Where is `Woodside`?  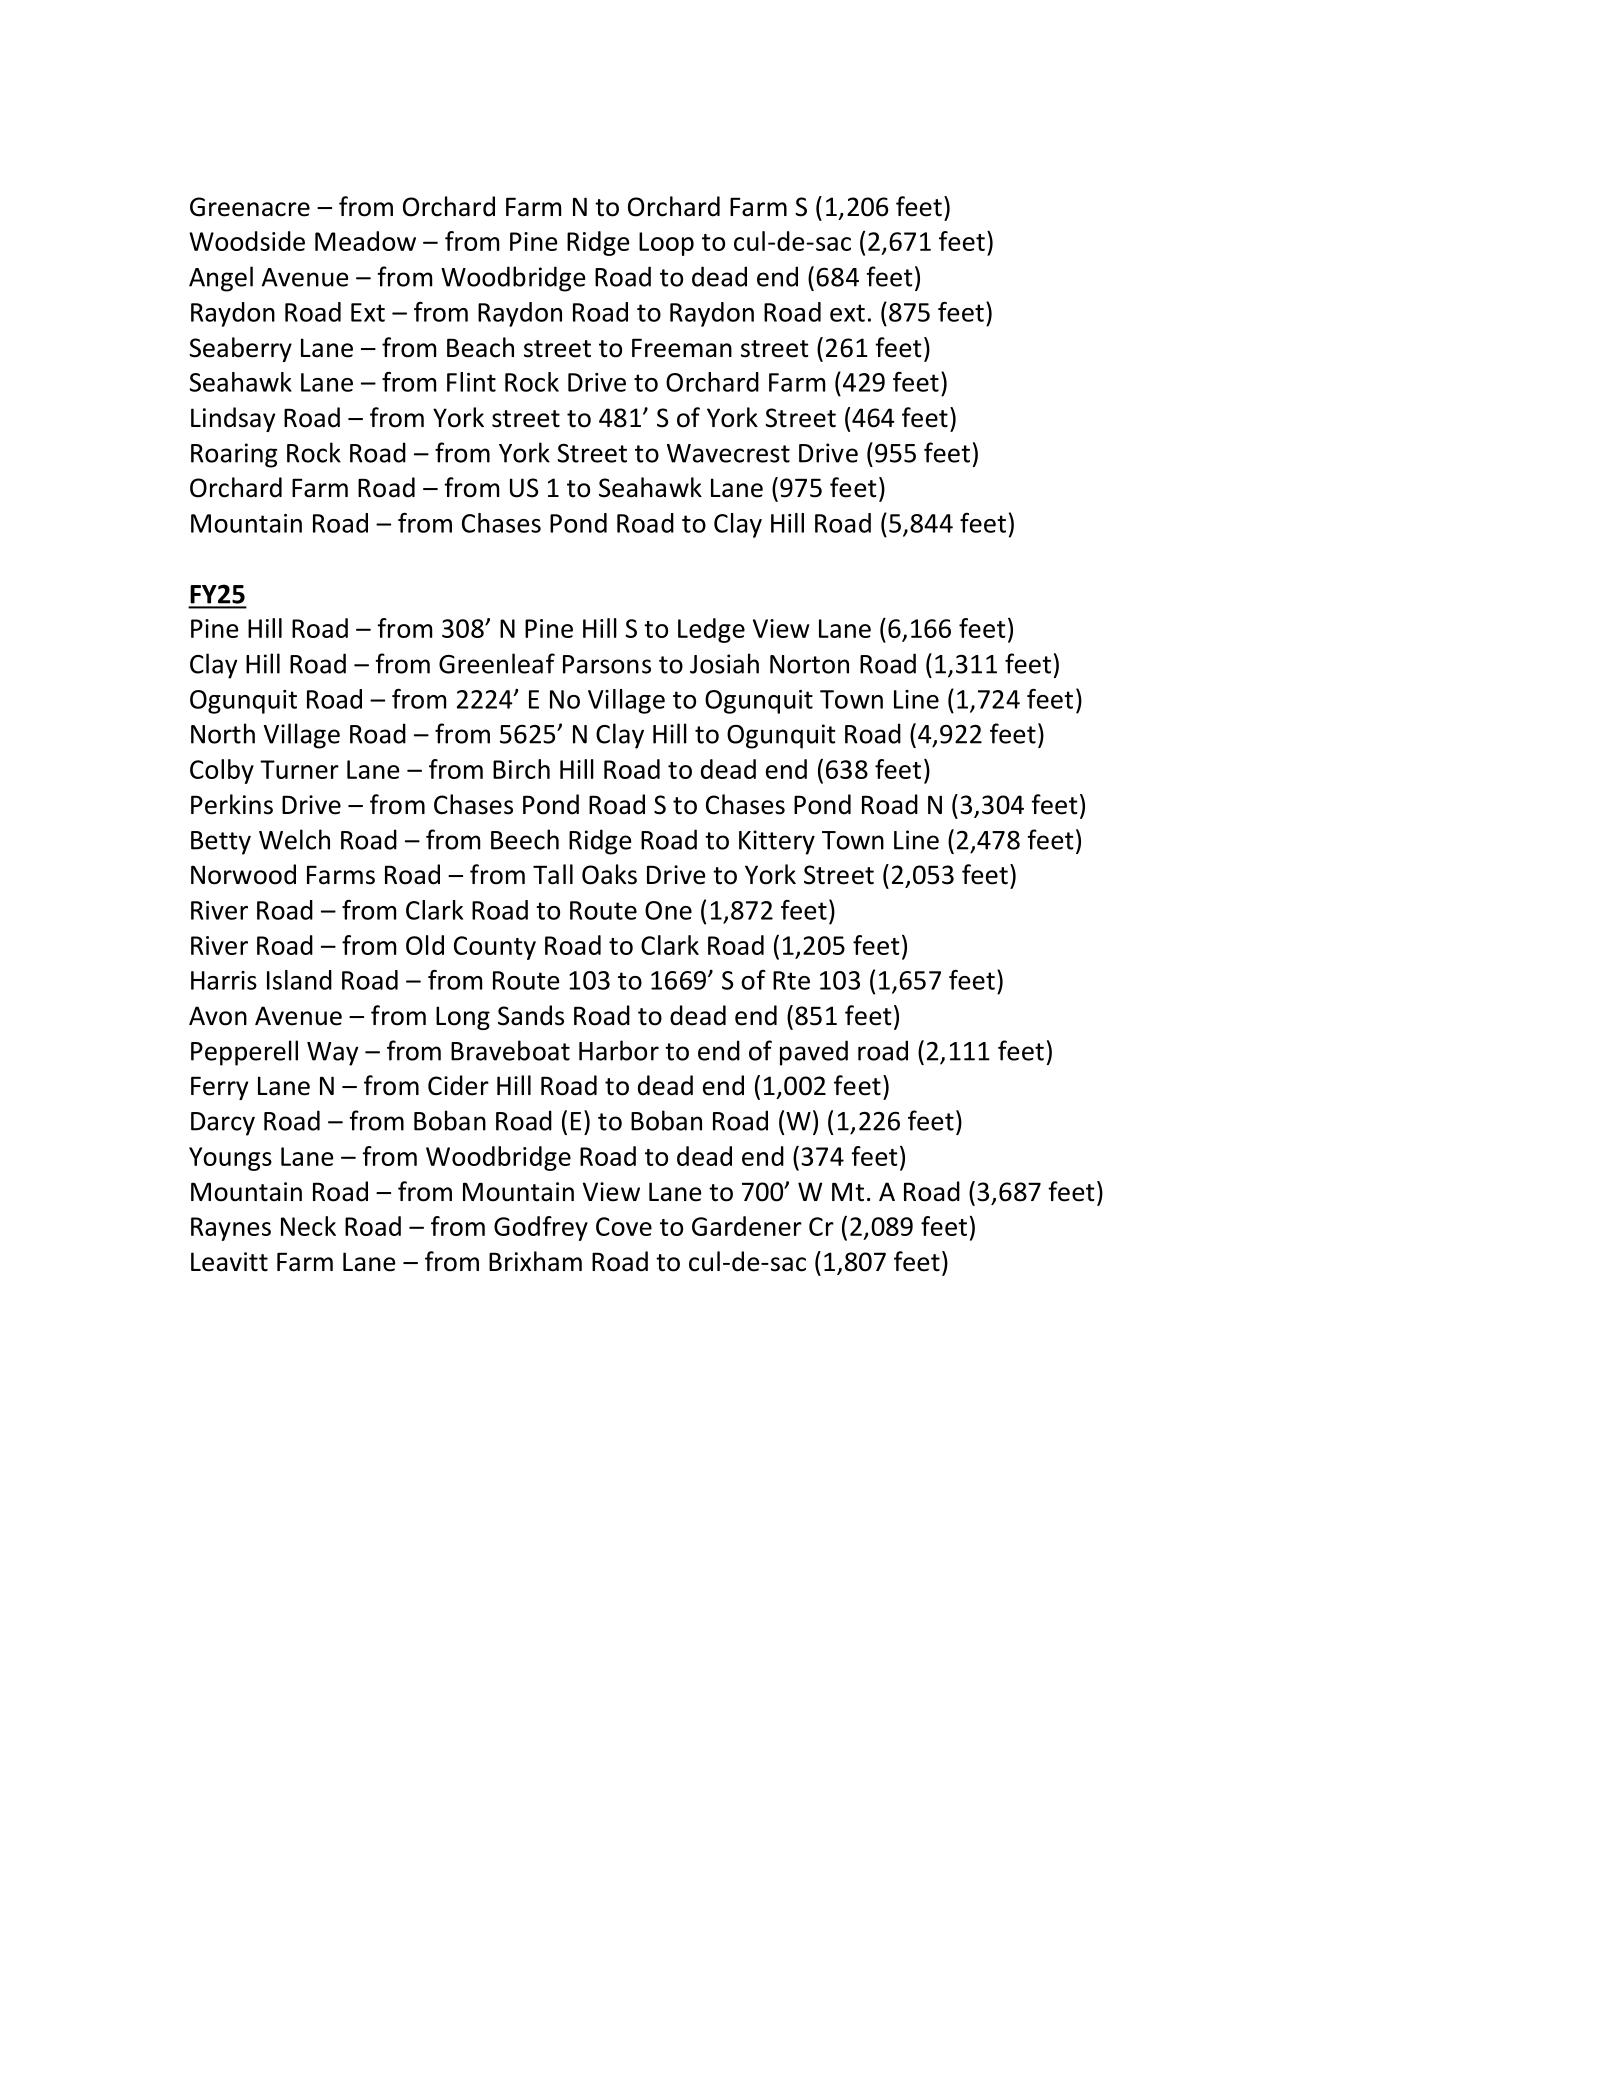
Woodside is located at coordinates (247, 241).
